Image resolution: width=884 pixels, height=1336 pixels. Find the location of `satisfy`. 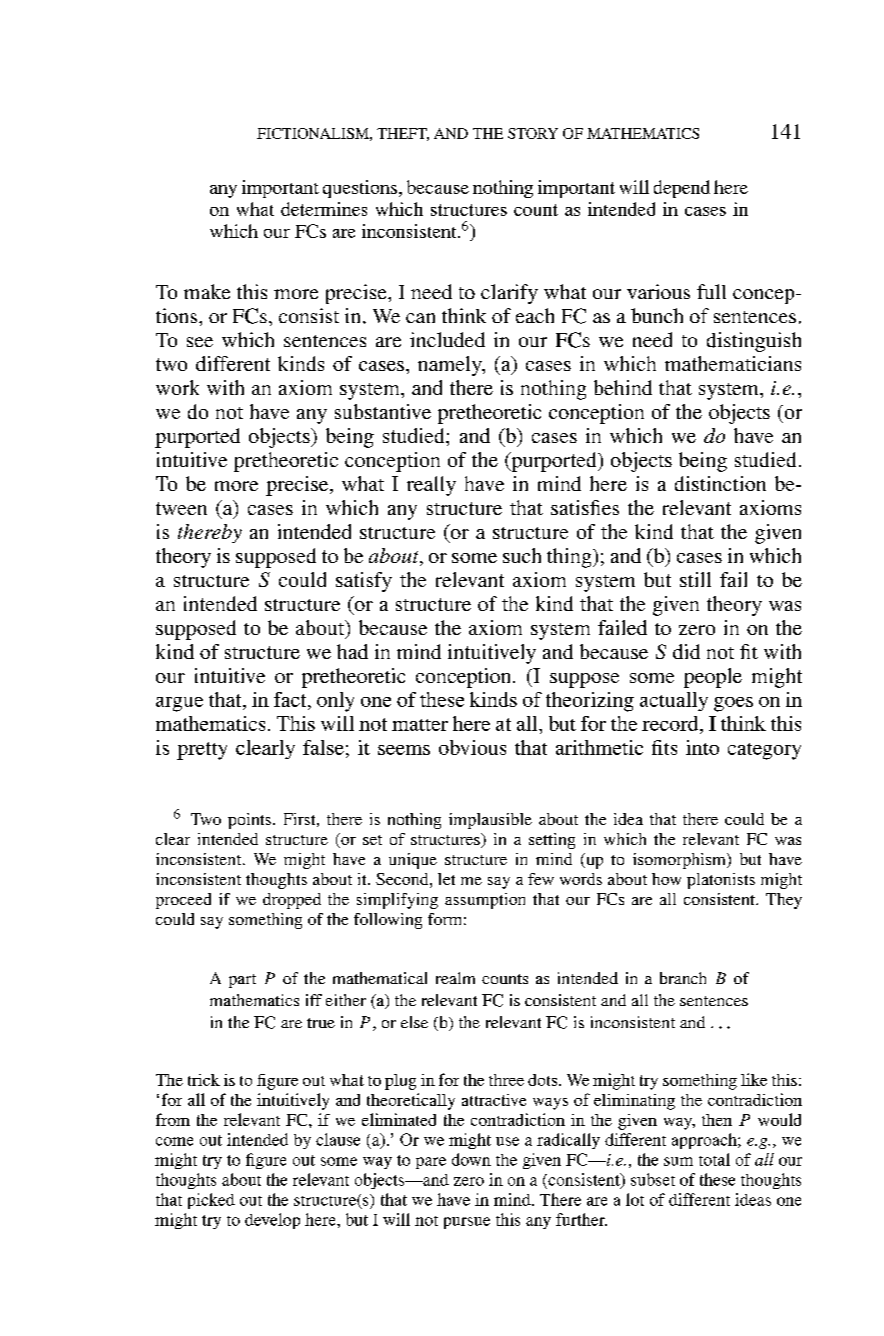

satisfy is located at coordinates (364, 582).
